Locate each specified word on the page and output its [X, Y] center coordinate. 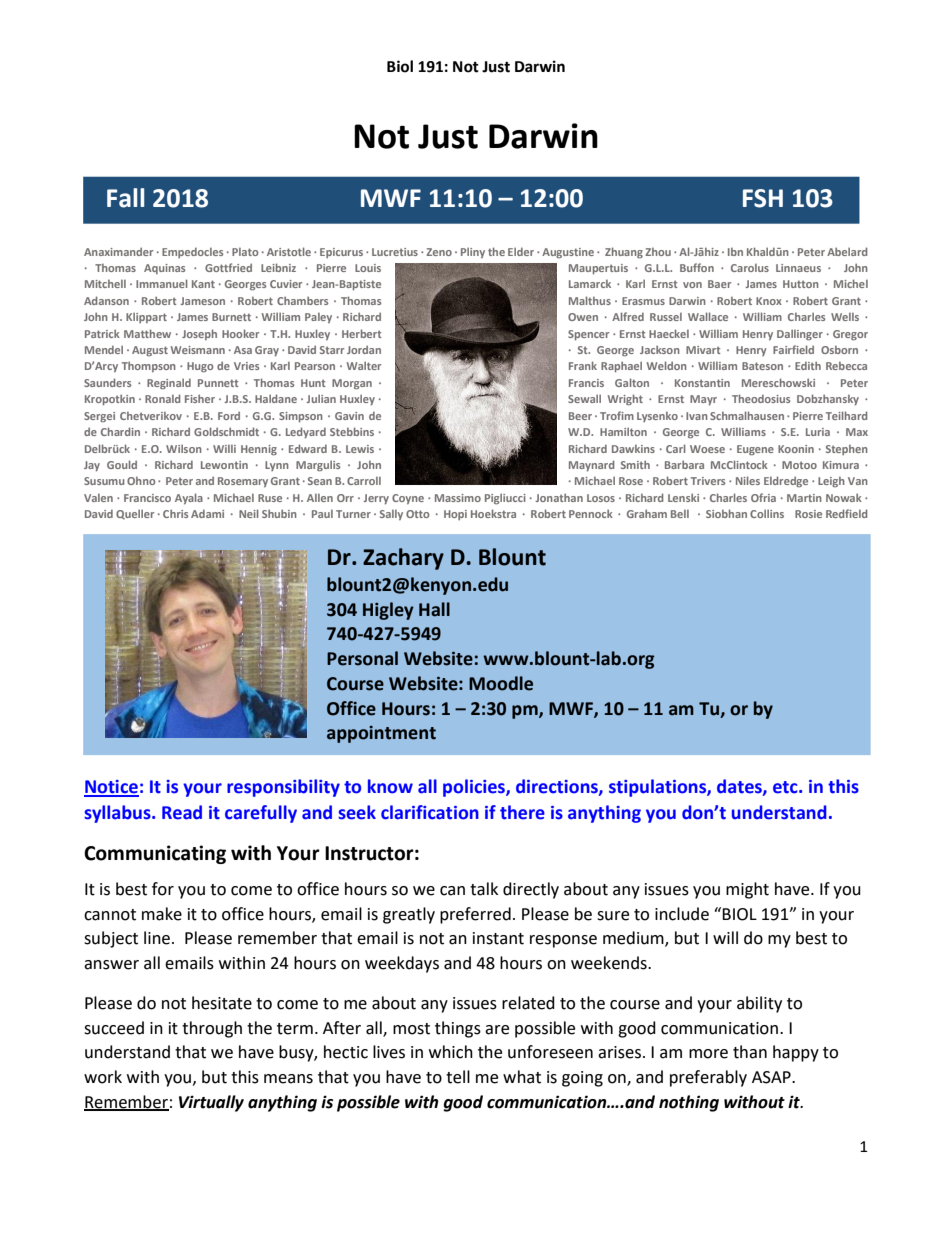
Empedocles [192, 252]
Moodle [501, 683]
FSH [763, 198]
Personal [362, 658]
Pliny [473, 252]
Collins [767, 513]
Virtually [211, 1103]
